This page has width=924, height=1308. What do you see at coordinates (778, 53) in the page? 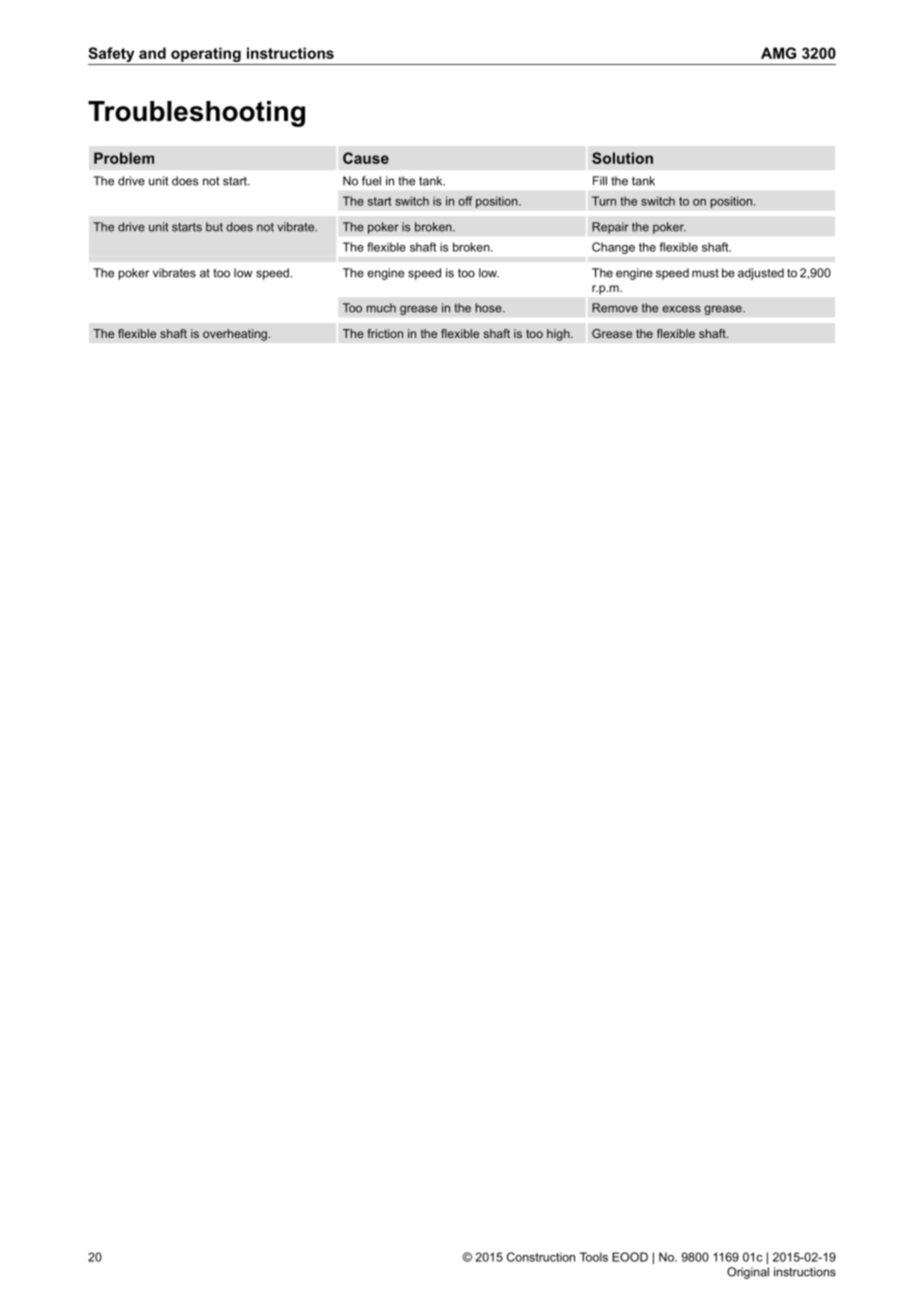
I see `AMG` at bounding box center [778, 53].
